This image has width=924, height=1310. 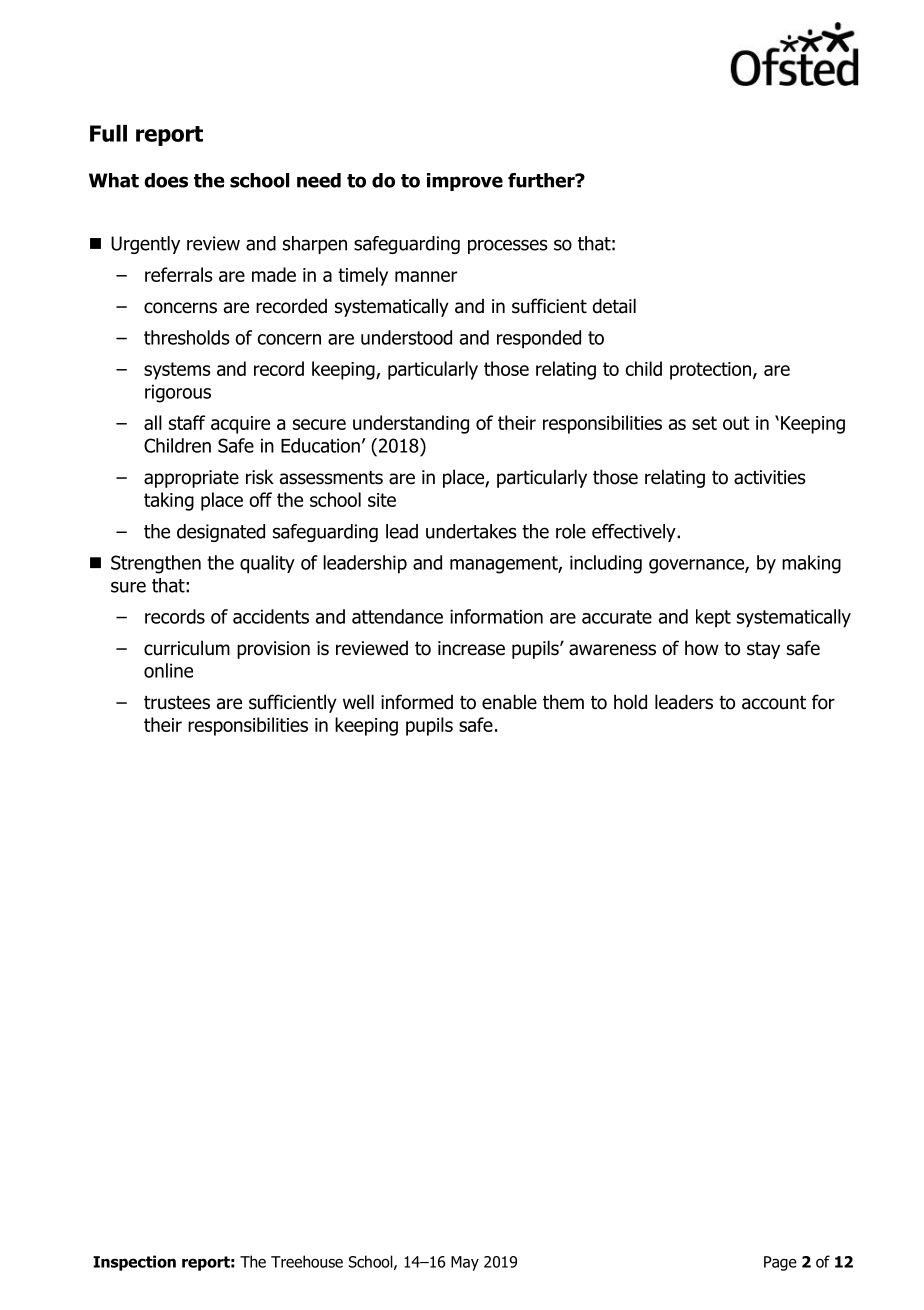 I want to click on Inspection, so click(x=134, y=1263).
